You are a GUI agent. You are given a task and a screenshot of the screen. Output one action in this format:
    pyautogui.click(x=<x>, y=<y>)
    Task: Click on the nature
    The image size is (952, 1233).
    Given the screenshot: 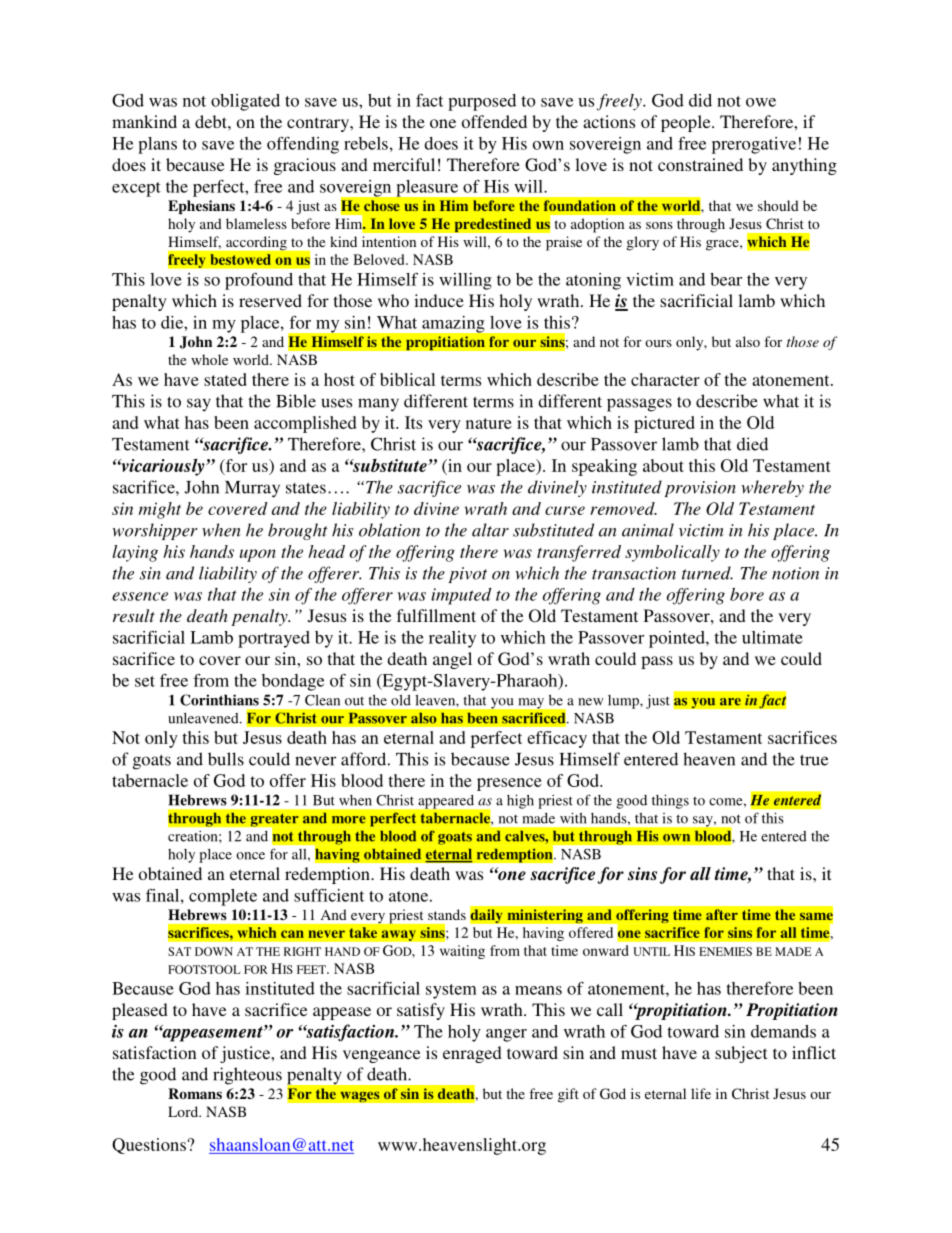 What is the action you would take?
    pyautogui.click(x=489, y=423)
